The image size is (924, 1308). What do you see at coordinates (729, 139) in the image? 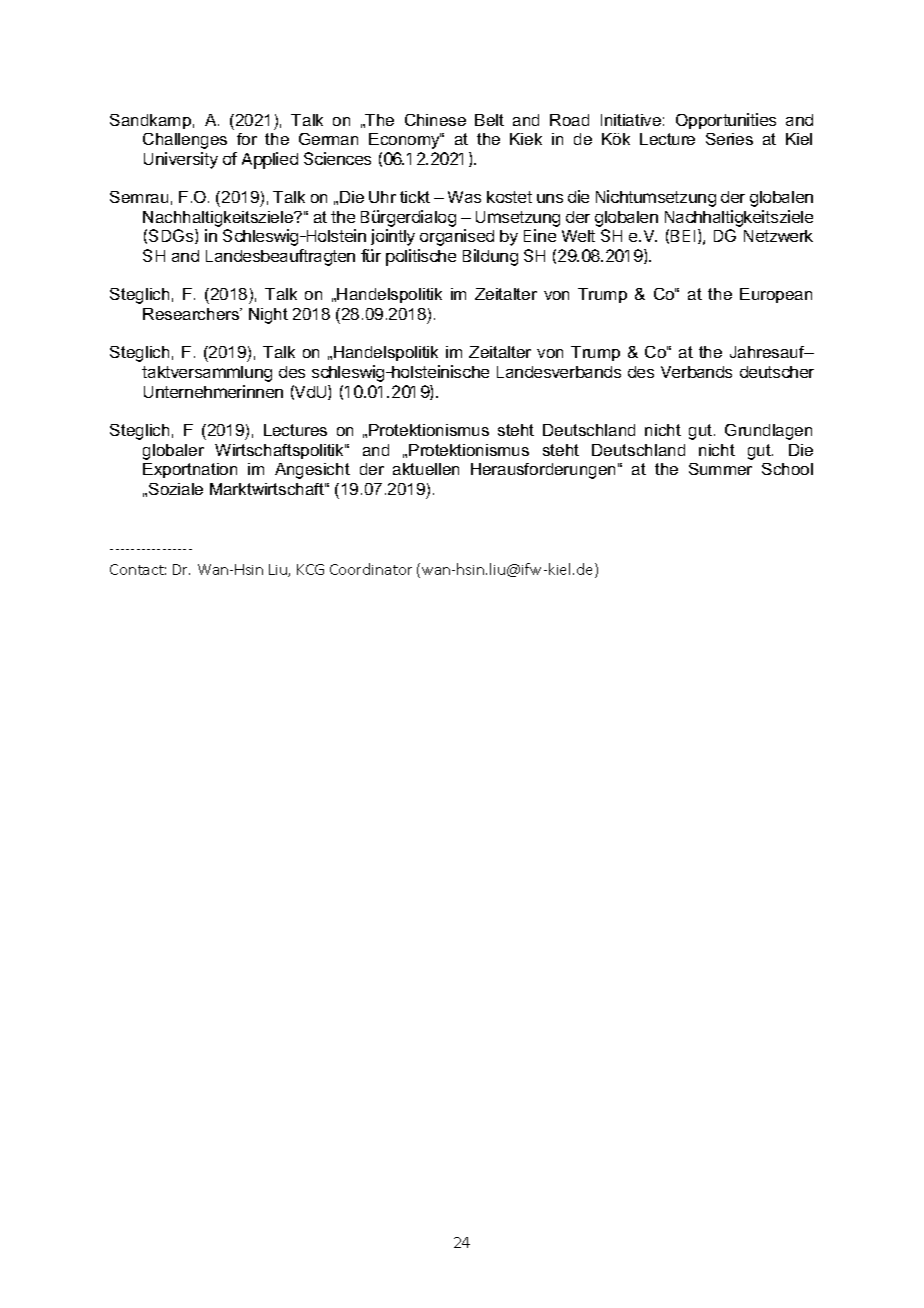
I see `Series` at bounding box center [729, 139].
